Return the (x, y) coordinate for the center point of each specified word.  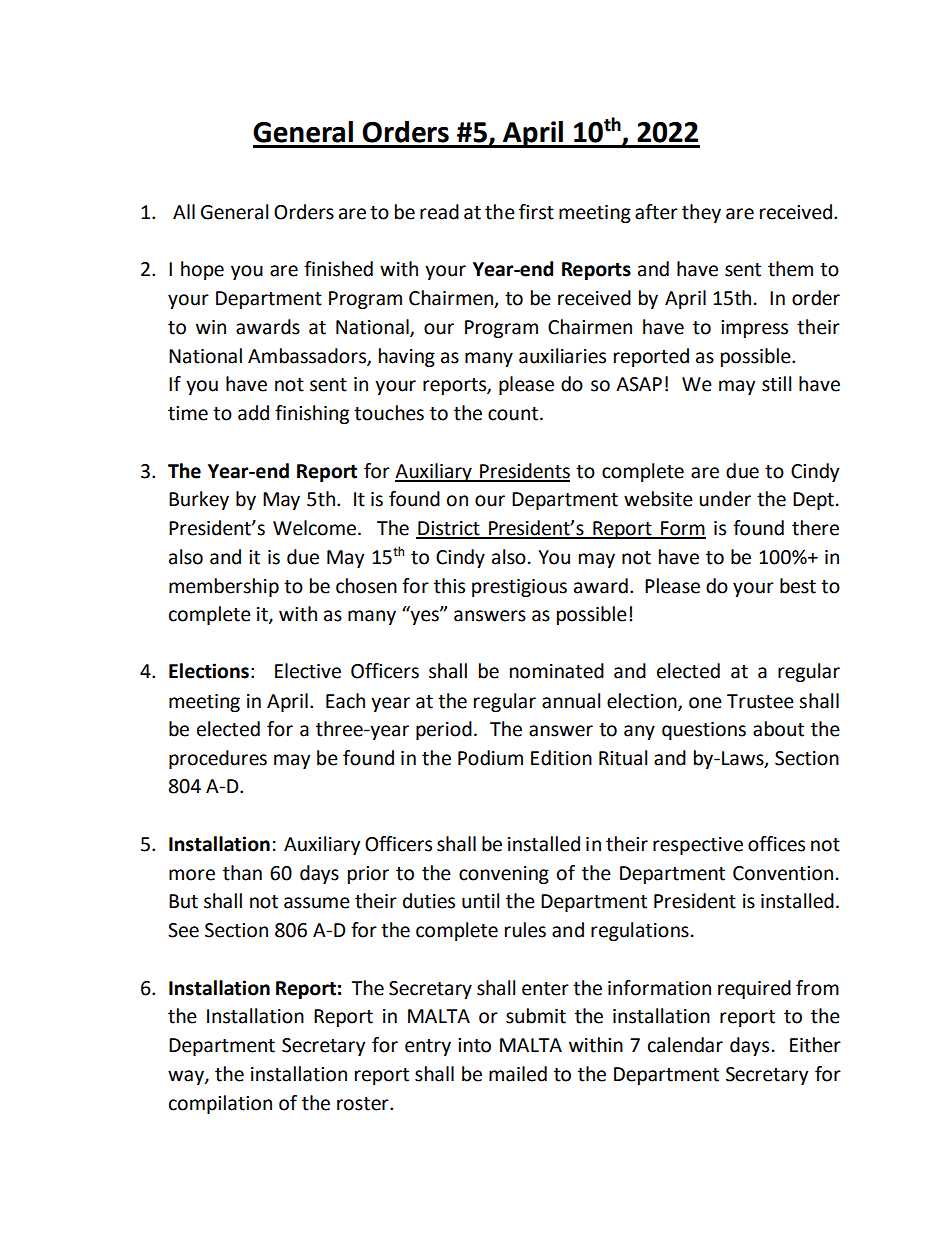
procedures (218, 759)
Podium (490, 758)
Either (815, 1045)
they (701, 213)
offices (776, 844)
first (536, 212)
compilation (220, 1104)
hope (202, 270)
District (449, 529)
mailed (518, 1074)
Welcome (314, 528)
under (725, 499)
